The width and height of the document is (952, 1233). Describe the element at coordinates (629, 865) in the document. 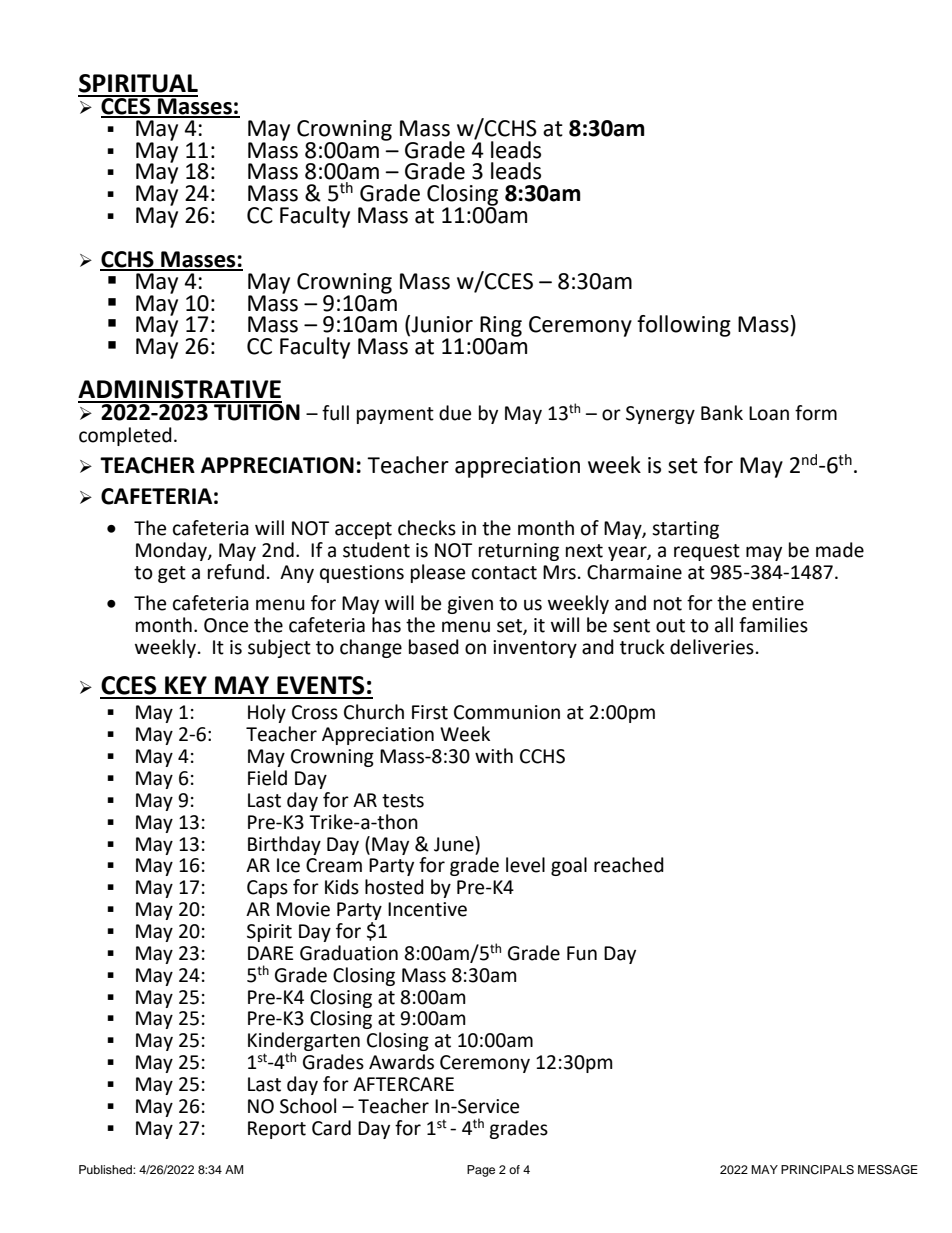

I see `reached` at that location.
